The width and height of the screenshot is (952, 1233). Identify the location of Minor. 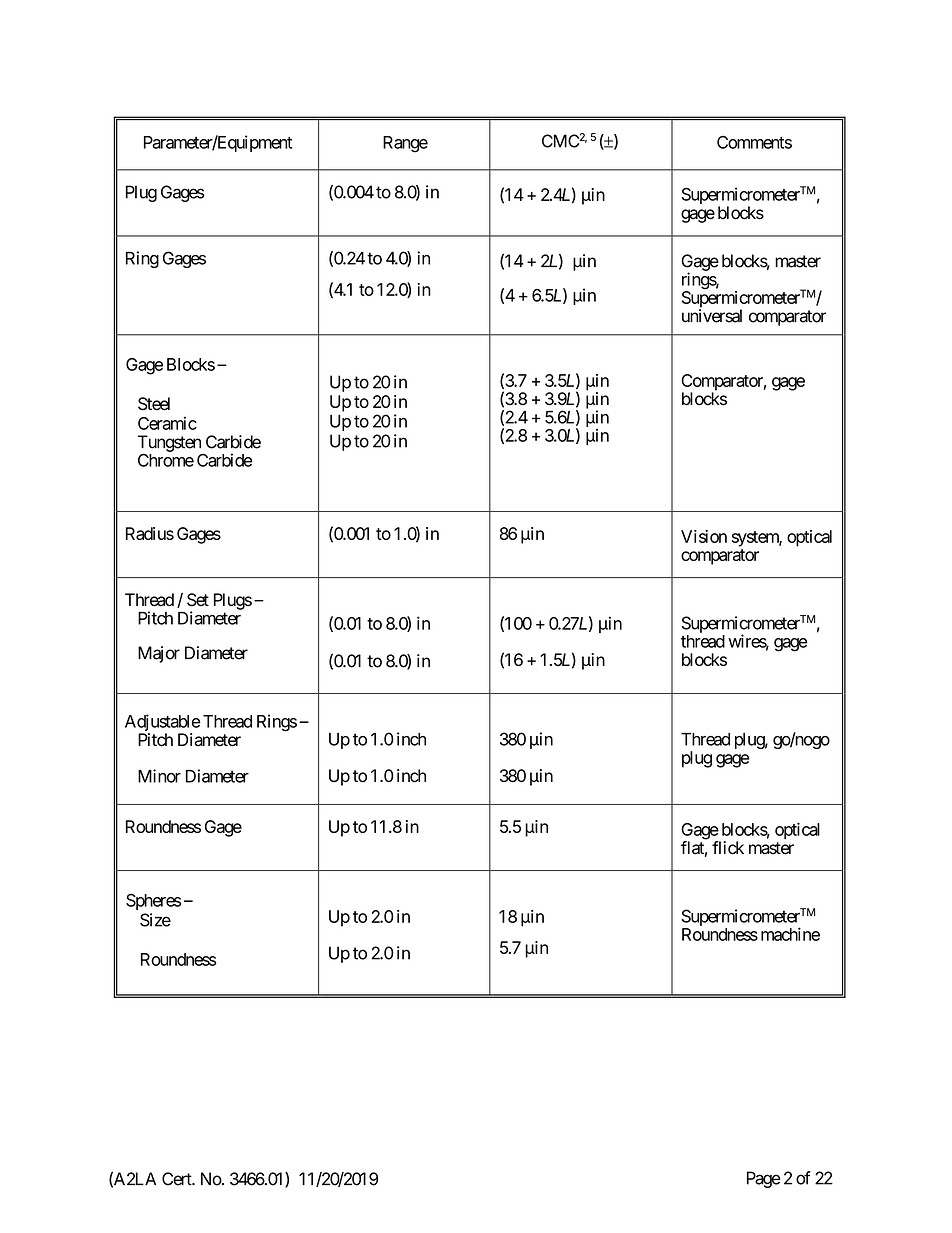
(159, 776).
